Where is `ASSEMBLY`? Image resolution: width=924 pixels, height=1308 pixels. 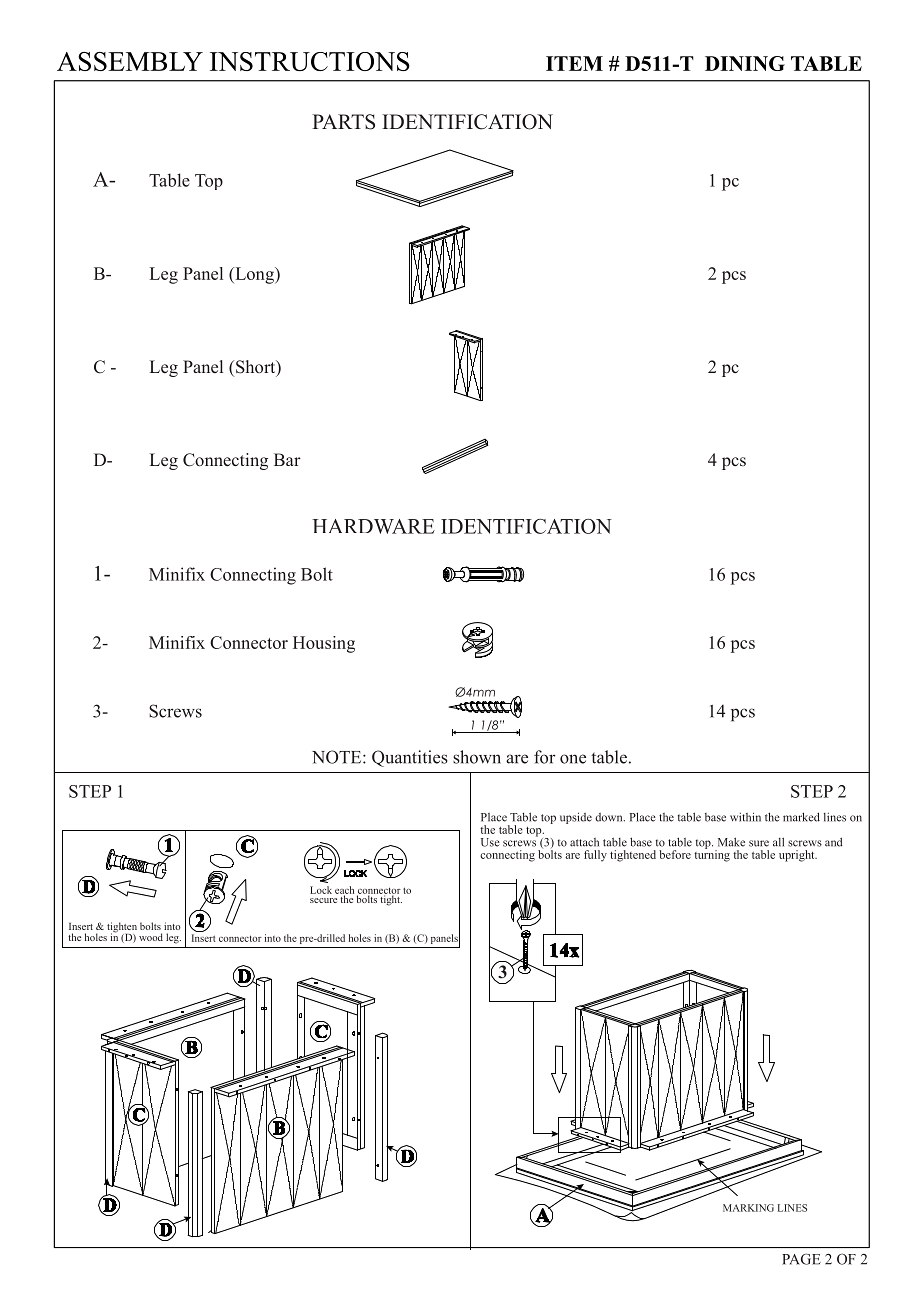 ASSEMBLY is located at coordinates (130, 61).
